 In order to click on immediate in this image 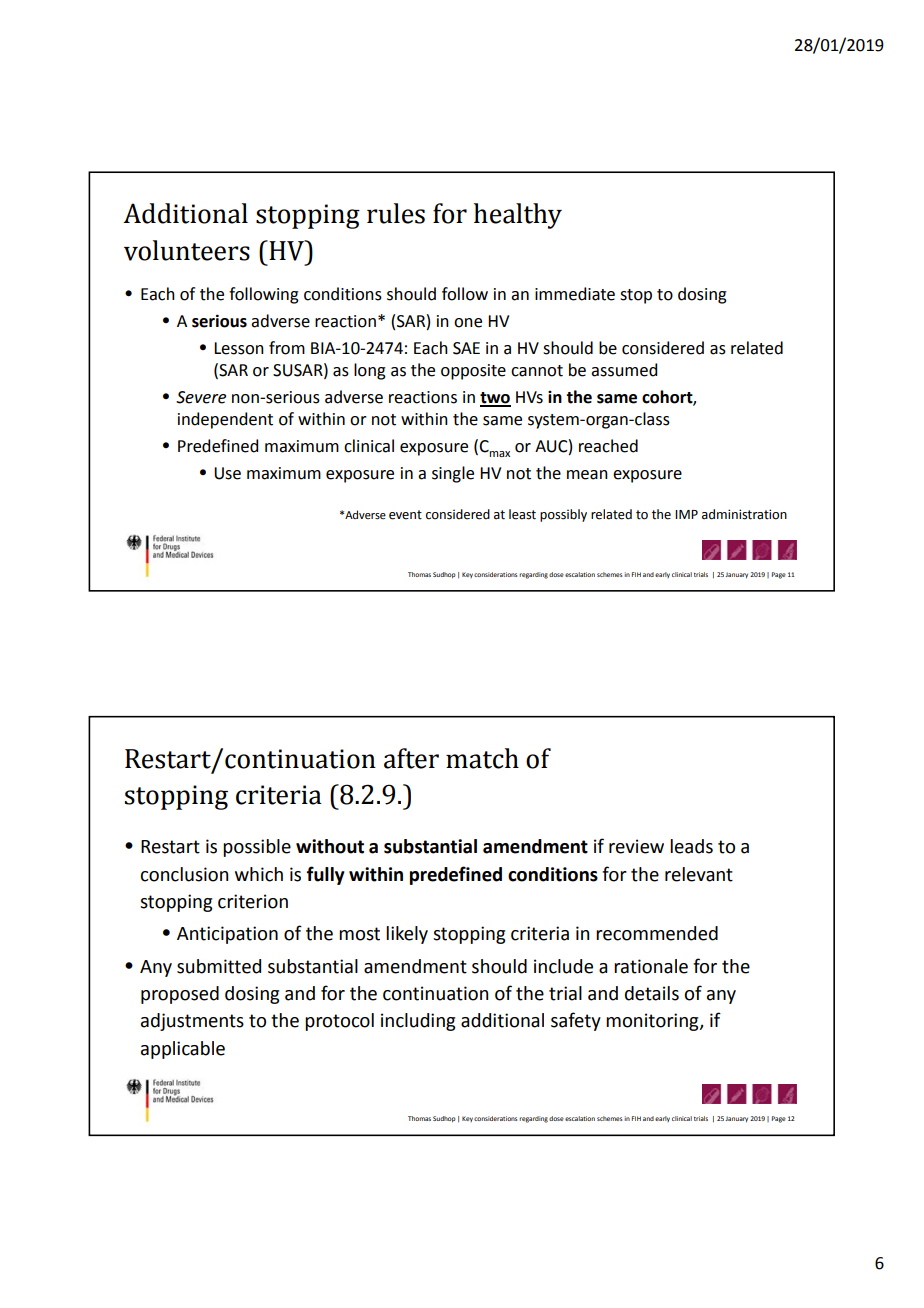, I will do `click(575, 294)`.
